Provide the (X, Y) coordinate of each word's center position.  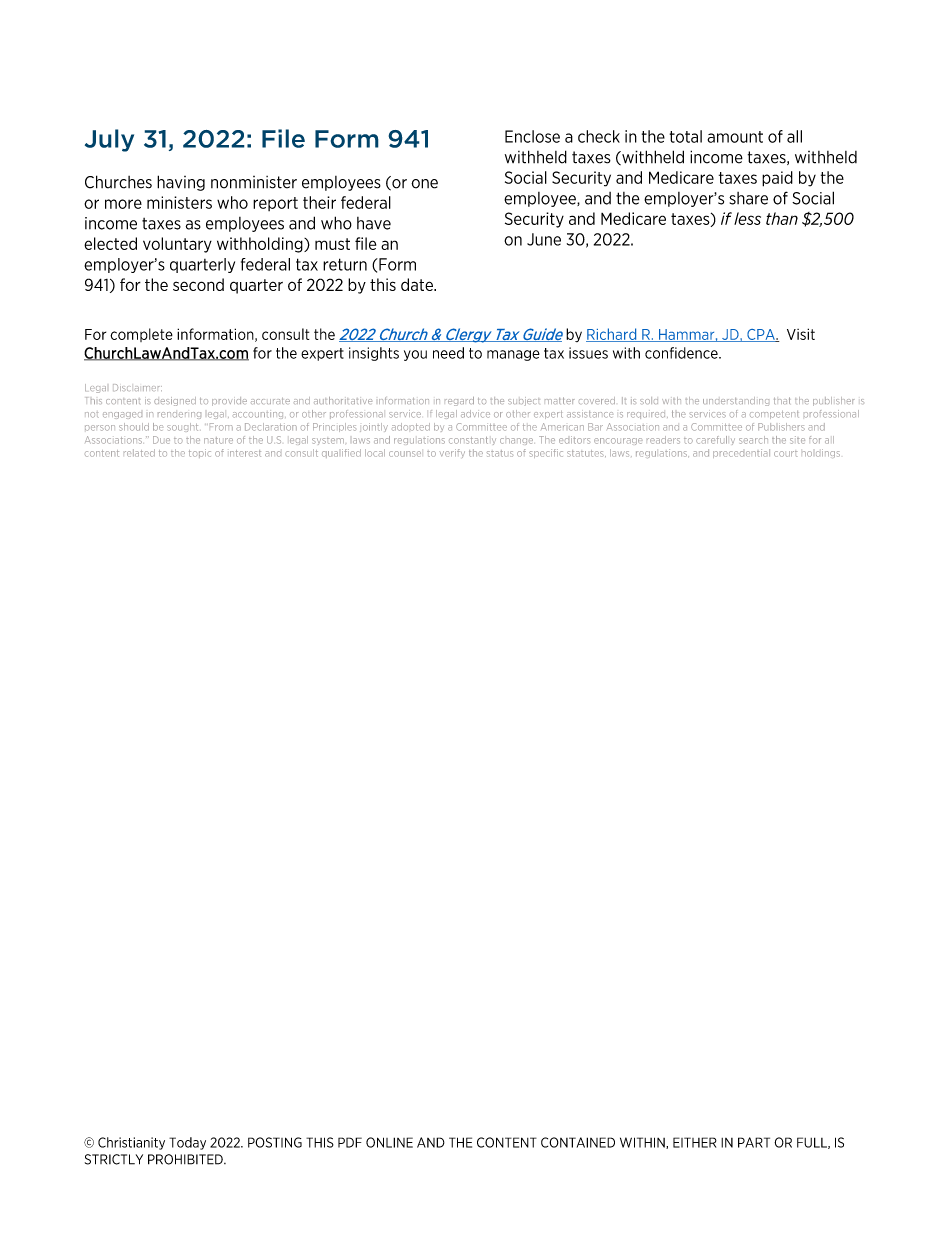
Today (187, 1143)
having (181, 183)
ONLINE (389, 1142)
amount (735, 137)
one (424, 184)
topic (200, 453)
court (785, 454)
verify (452, 453)
